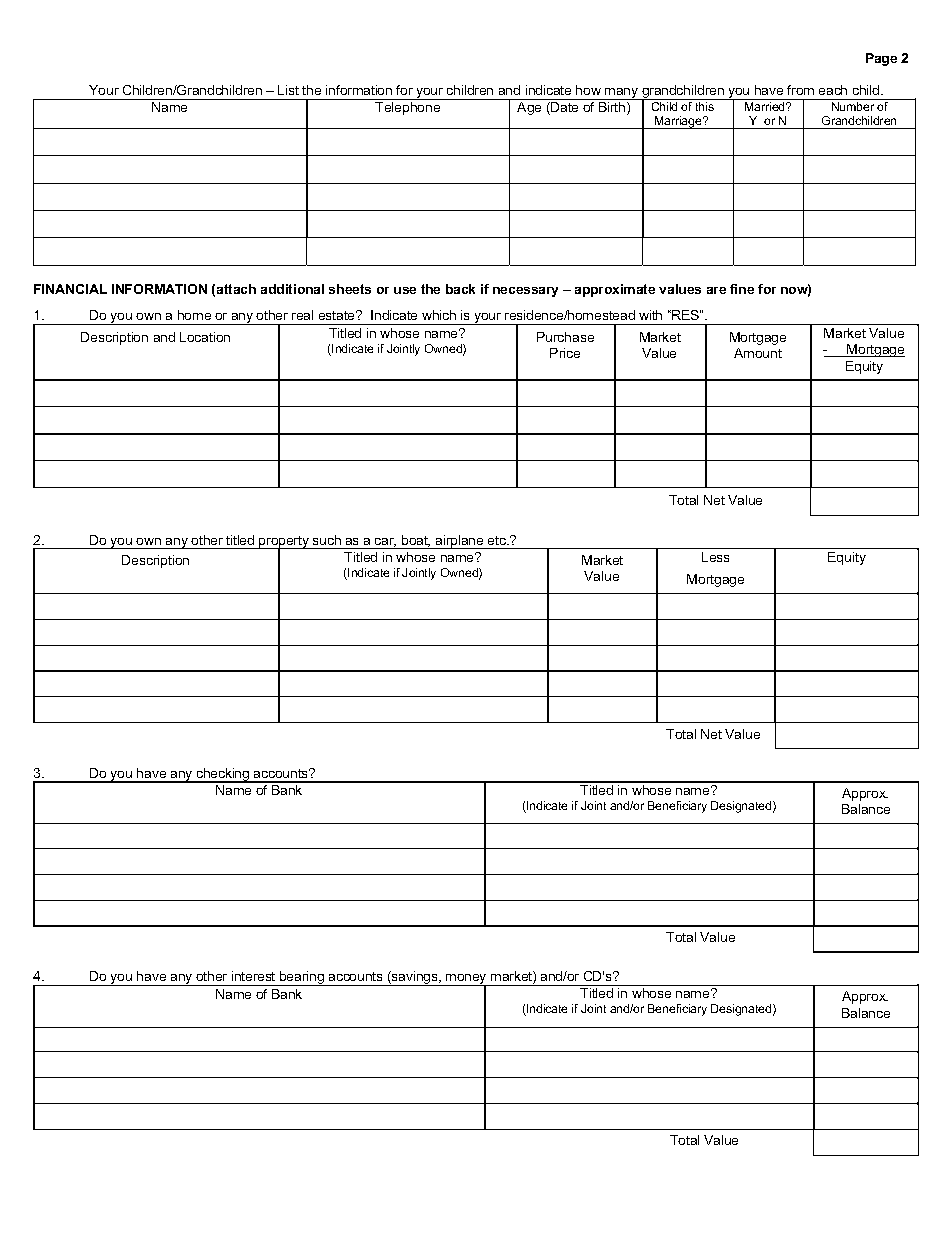 The height and width of the screenshot is (1233, 952). Describe the element at coordinates (253, 976) in the screenshot. I see `interest` at that location.
